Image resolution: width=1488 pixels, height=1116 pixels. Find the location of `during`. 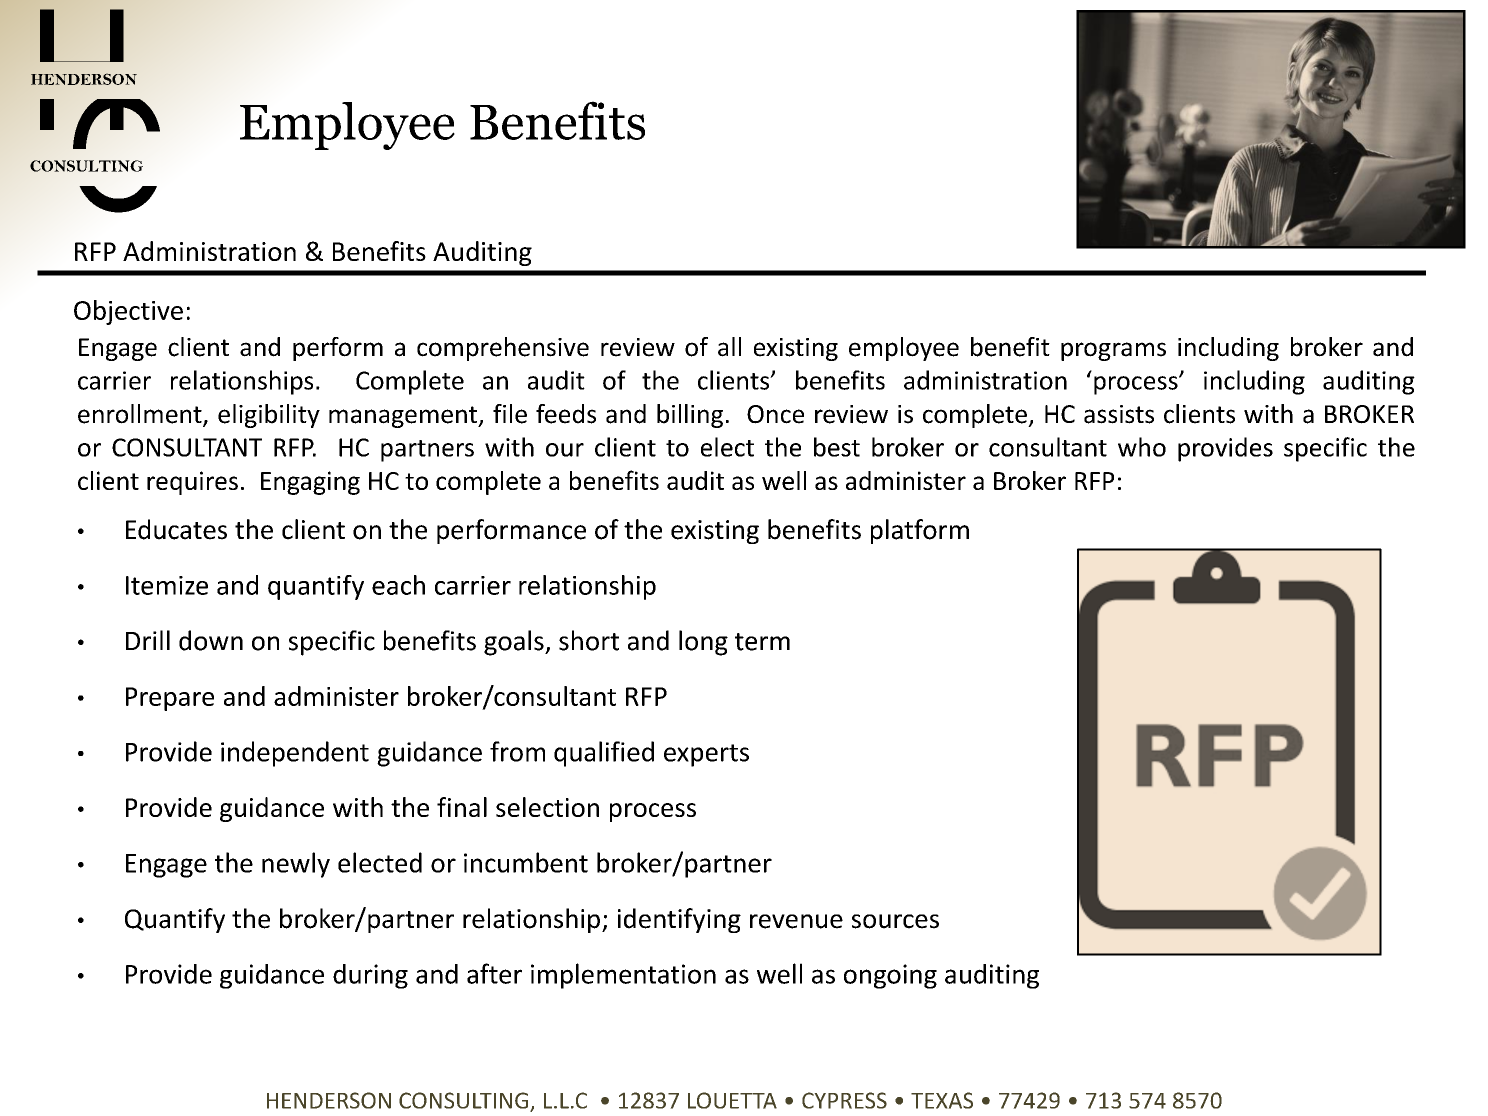

during is located at coordinates (370, 976).
